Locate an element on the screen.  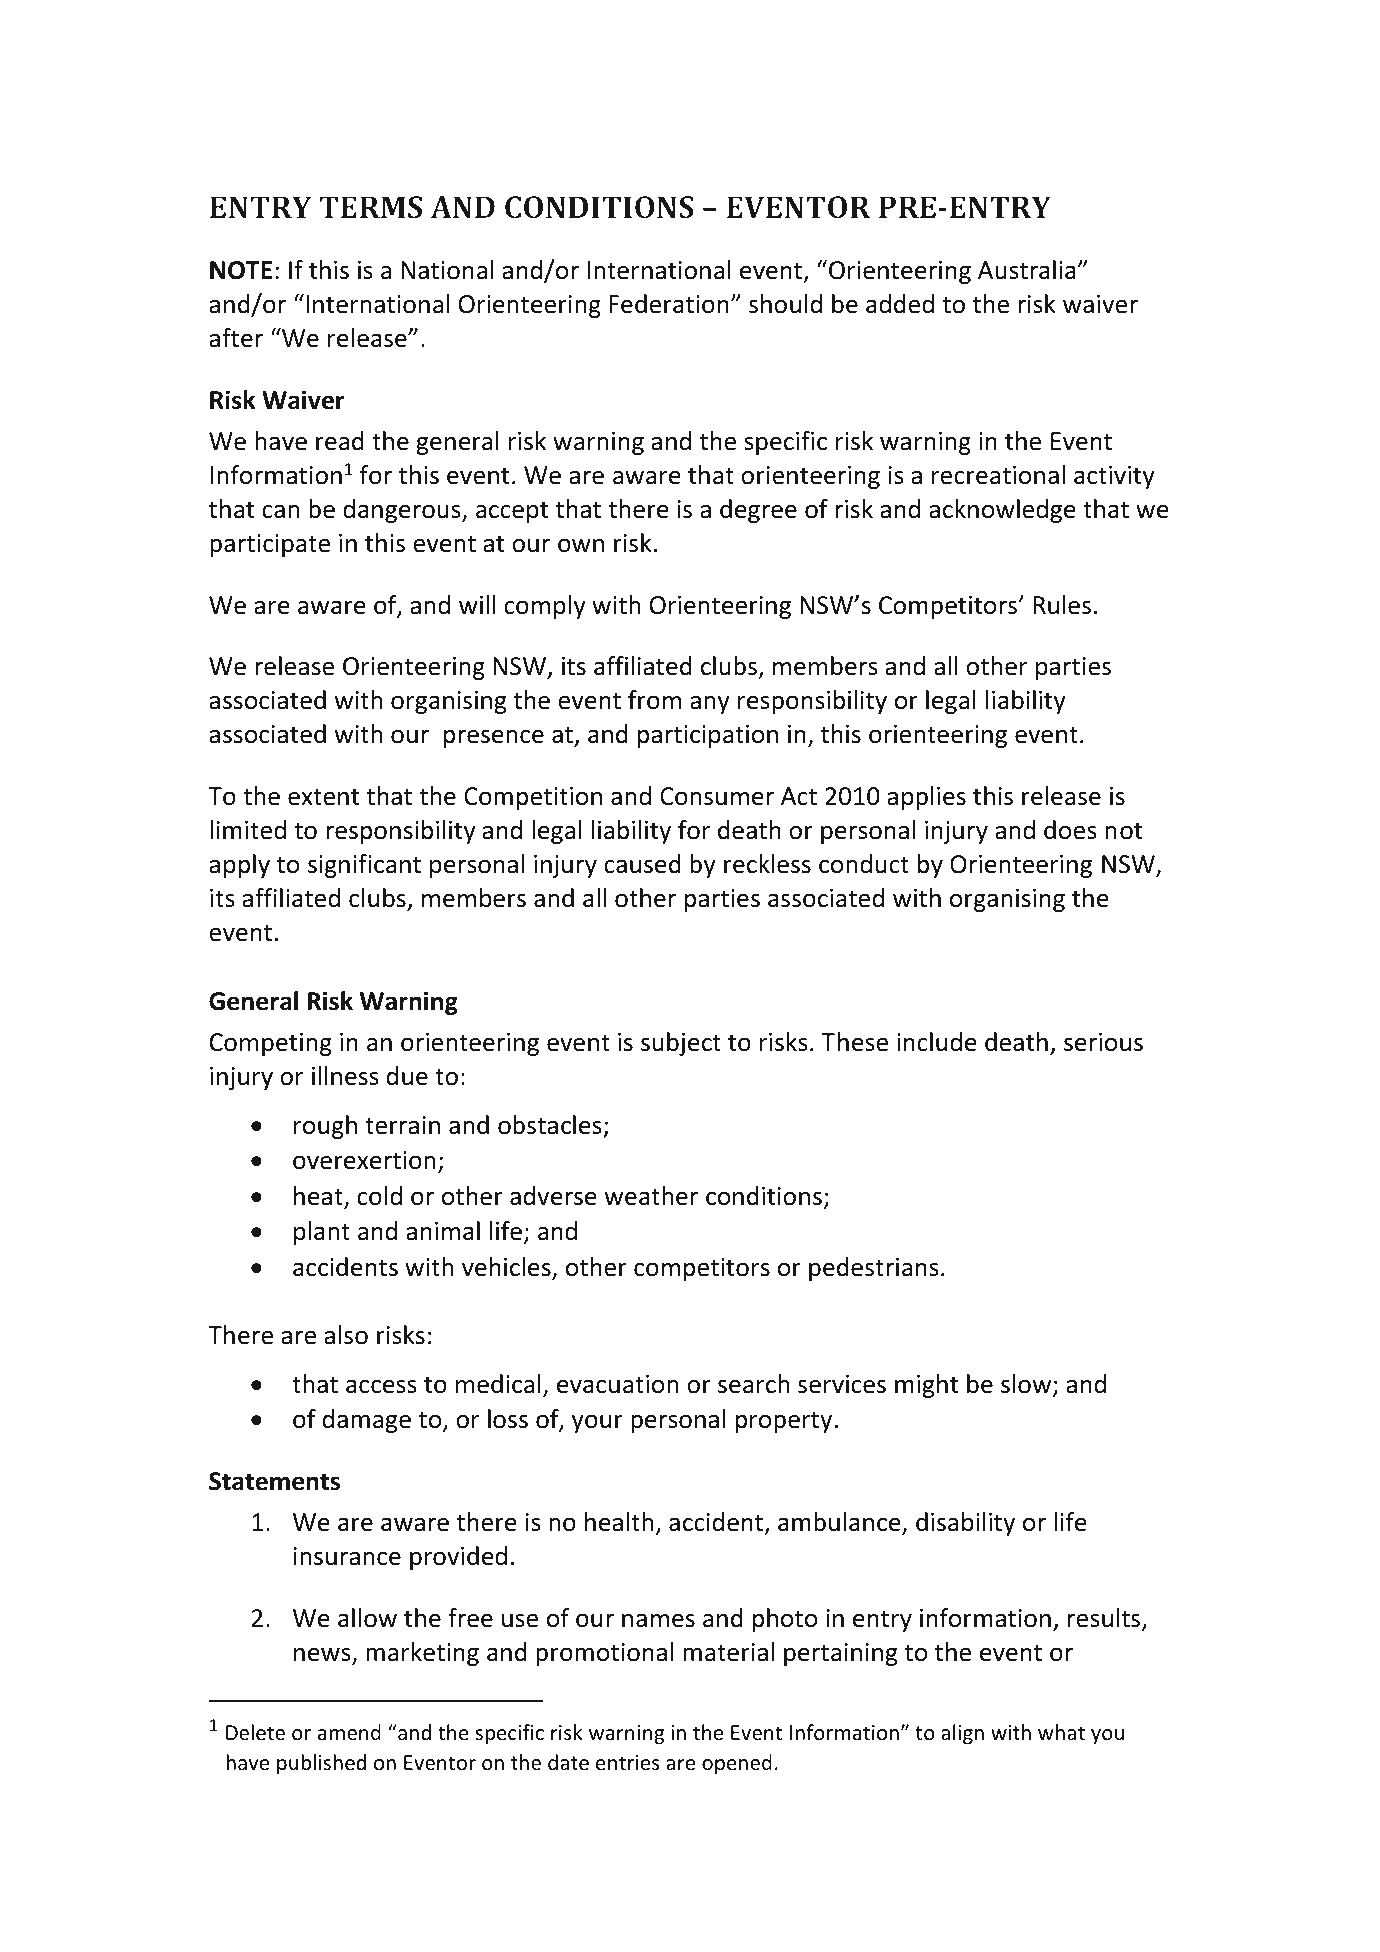
caused is located at coordinates (642, 864).
